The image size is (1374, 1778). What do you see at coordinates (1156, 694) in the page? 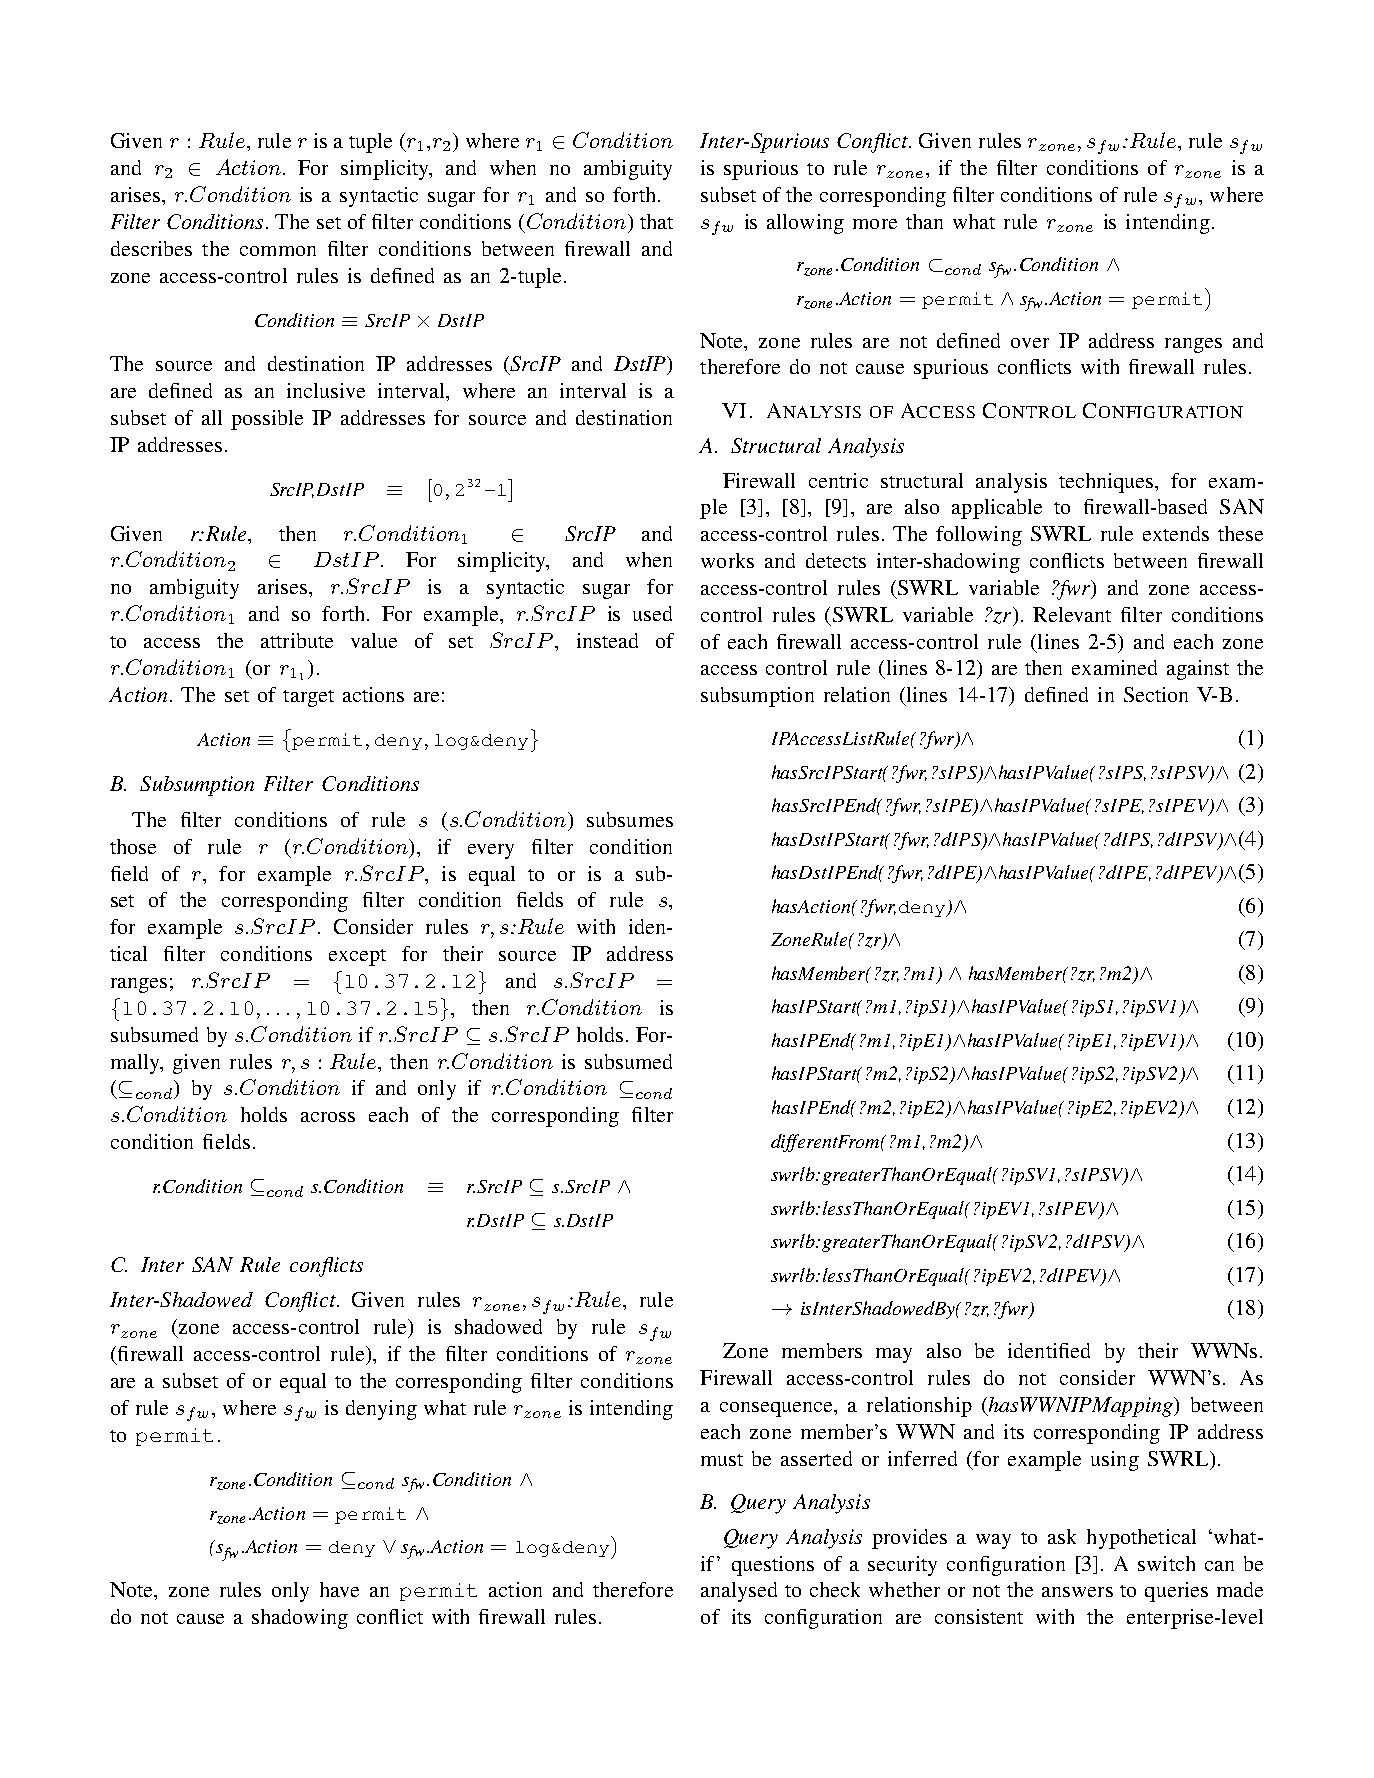
I see `Section` at bounding box center [1156, 694].
